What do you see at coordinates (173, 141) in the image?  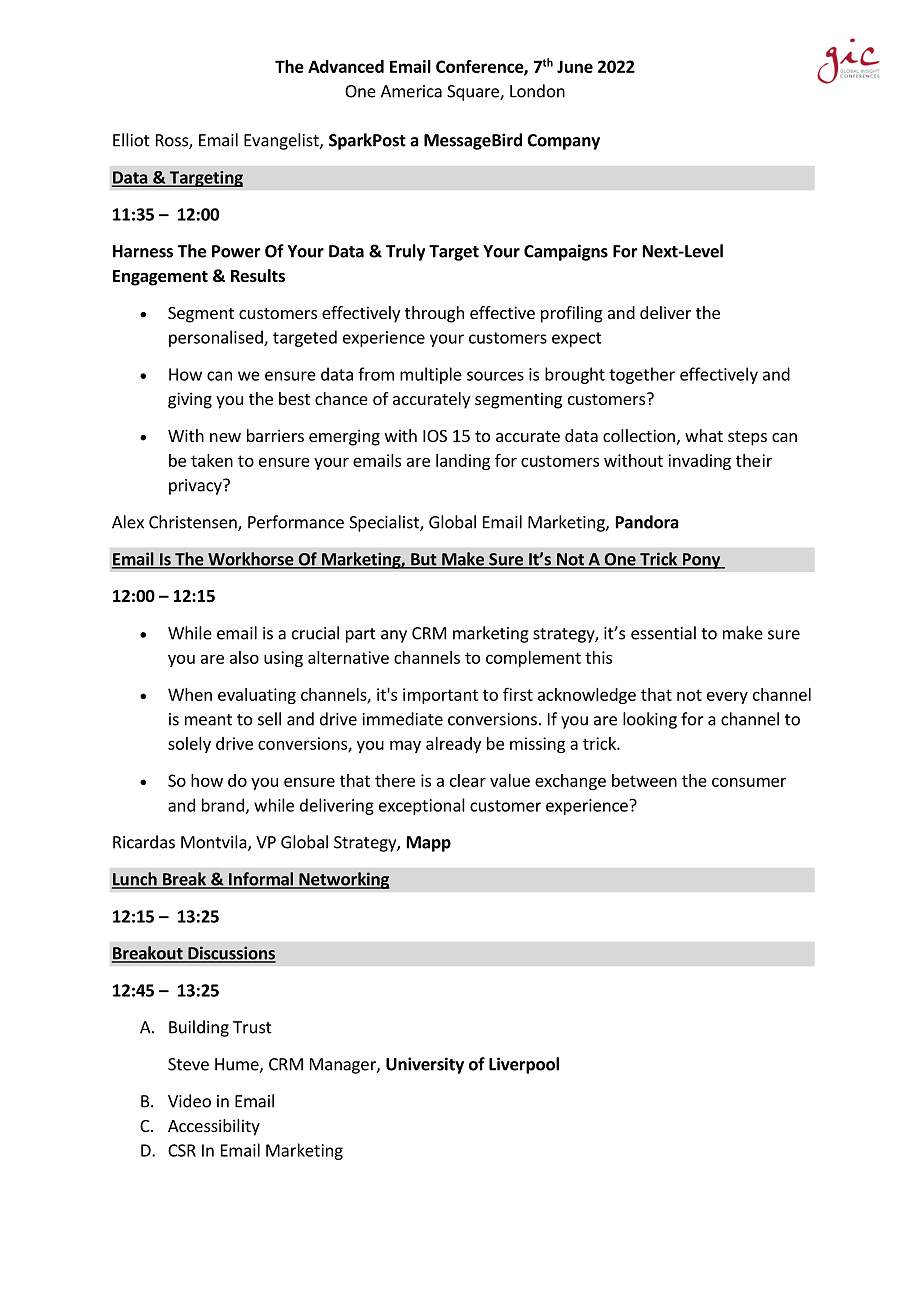 I see `Ross` at bounding box center [173, 141].
